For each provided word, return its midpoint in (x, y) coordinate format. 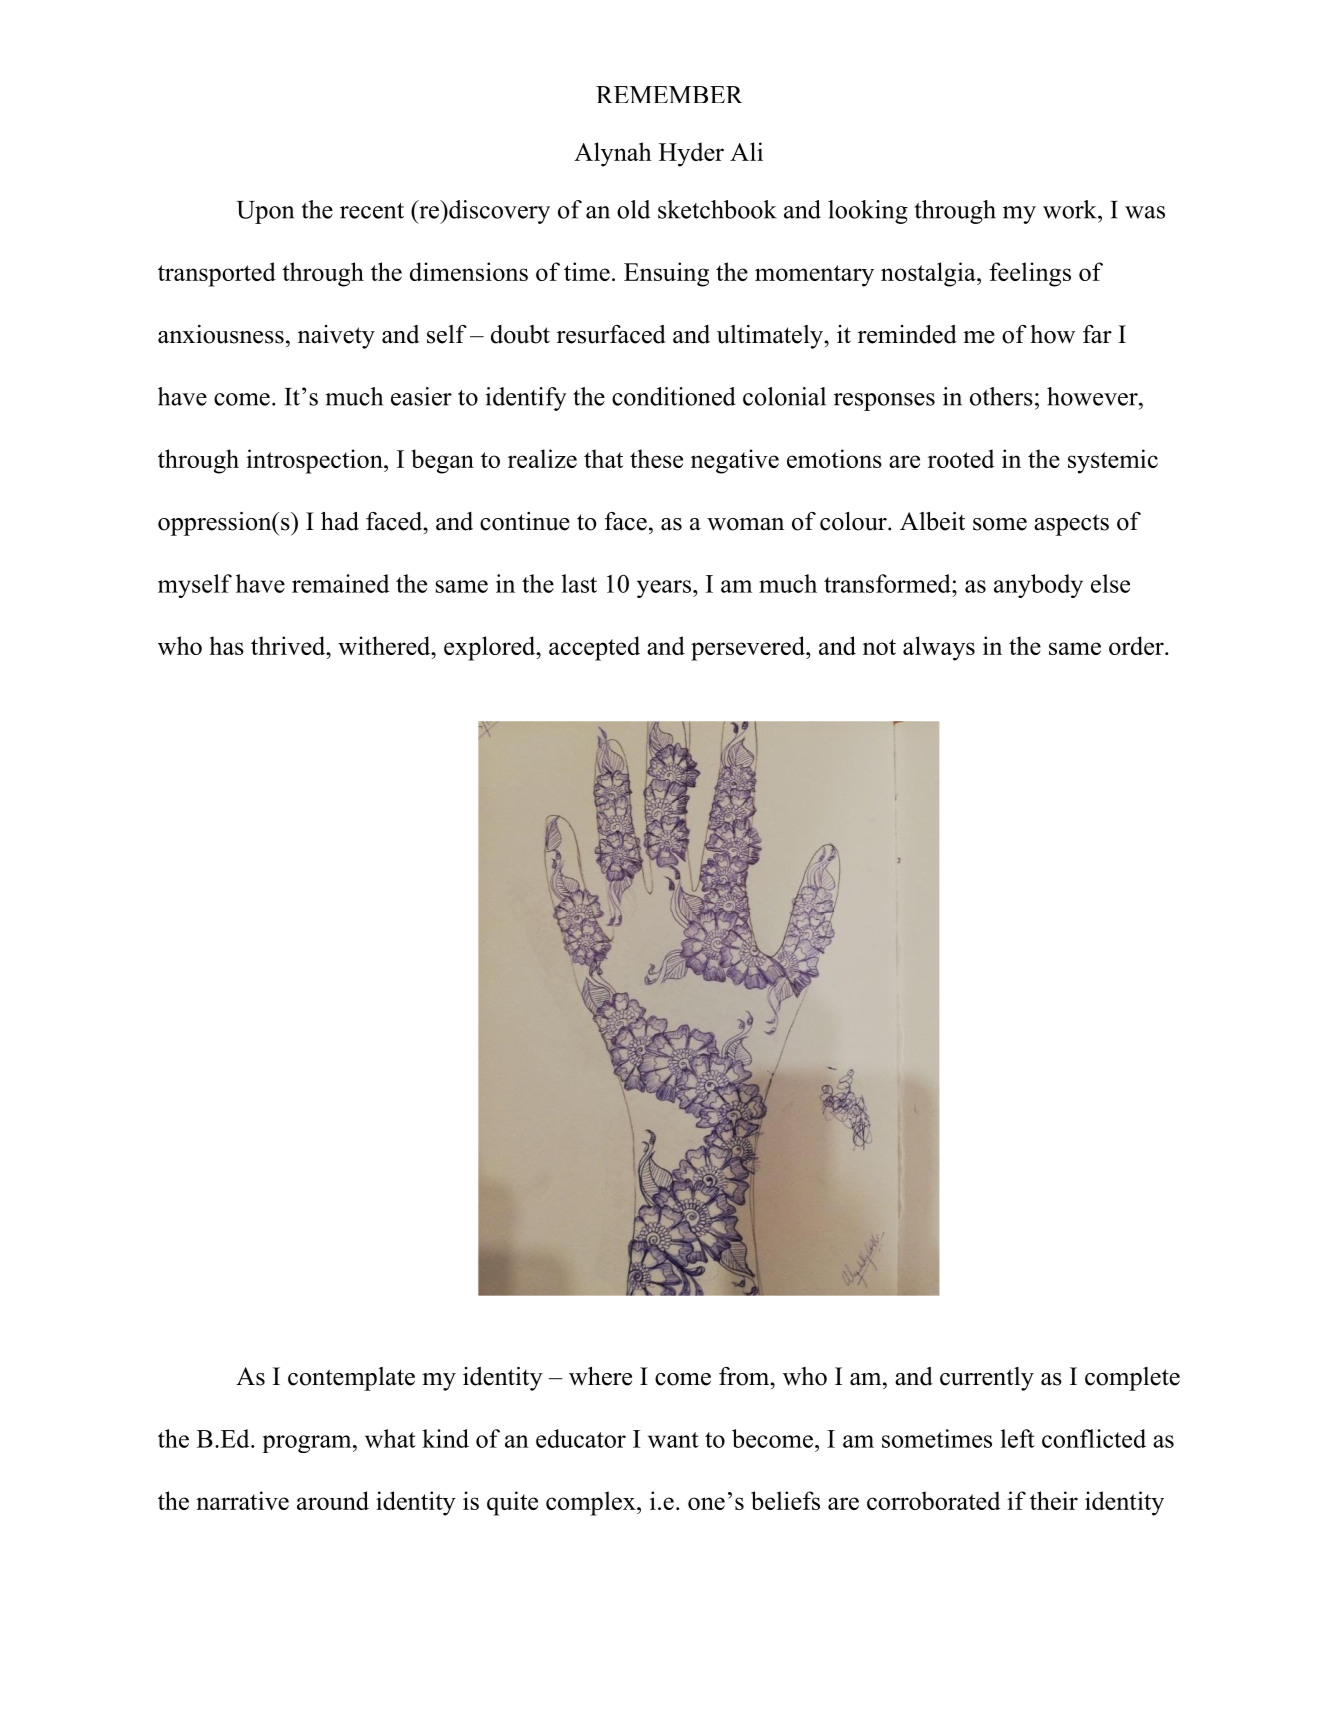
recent (372, 211)
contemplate (351, 1379)
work (1071, 209)
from (745, 1376)
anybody (1038, 586)
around (333, 1500)
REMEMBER (669, 94)
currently (987, 1379)
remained (340, 583)
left (1018, 1438)
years (664, 589)
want (673, 1440)
